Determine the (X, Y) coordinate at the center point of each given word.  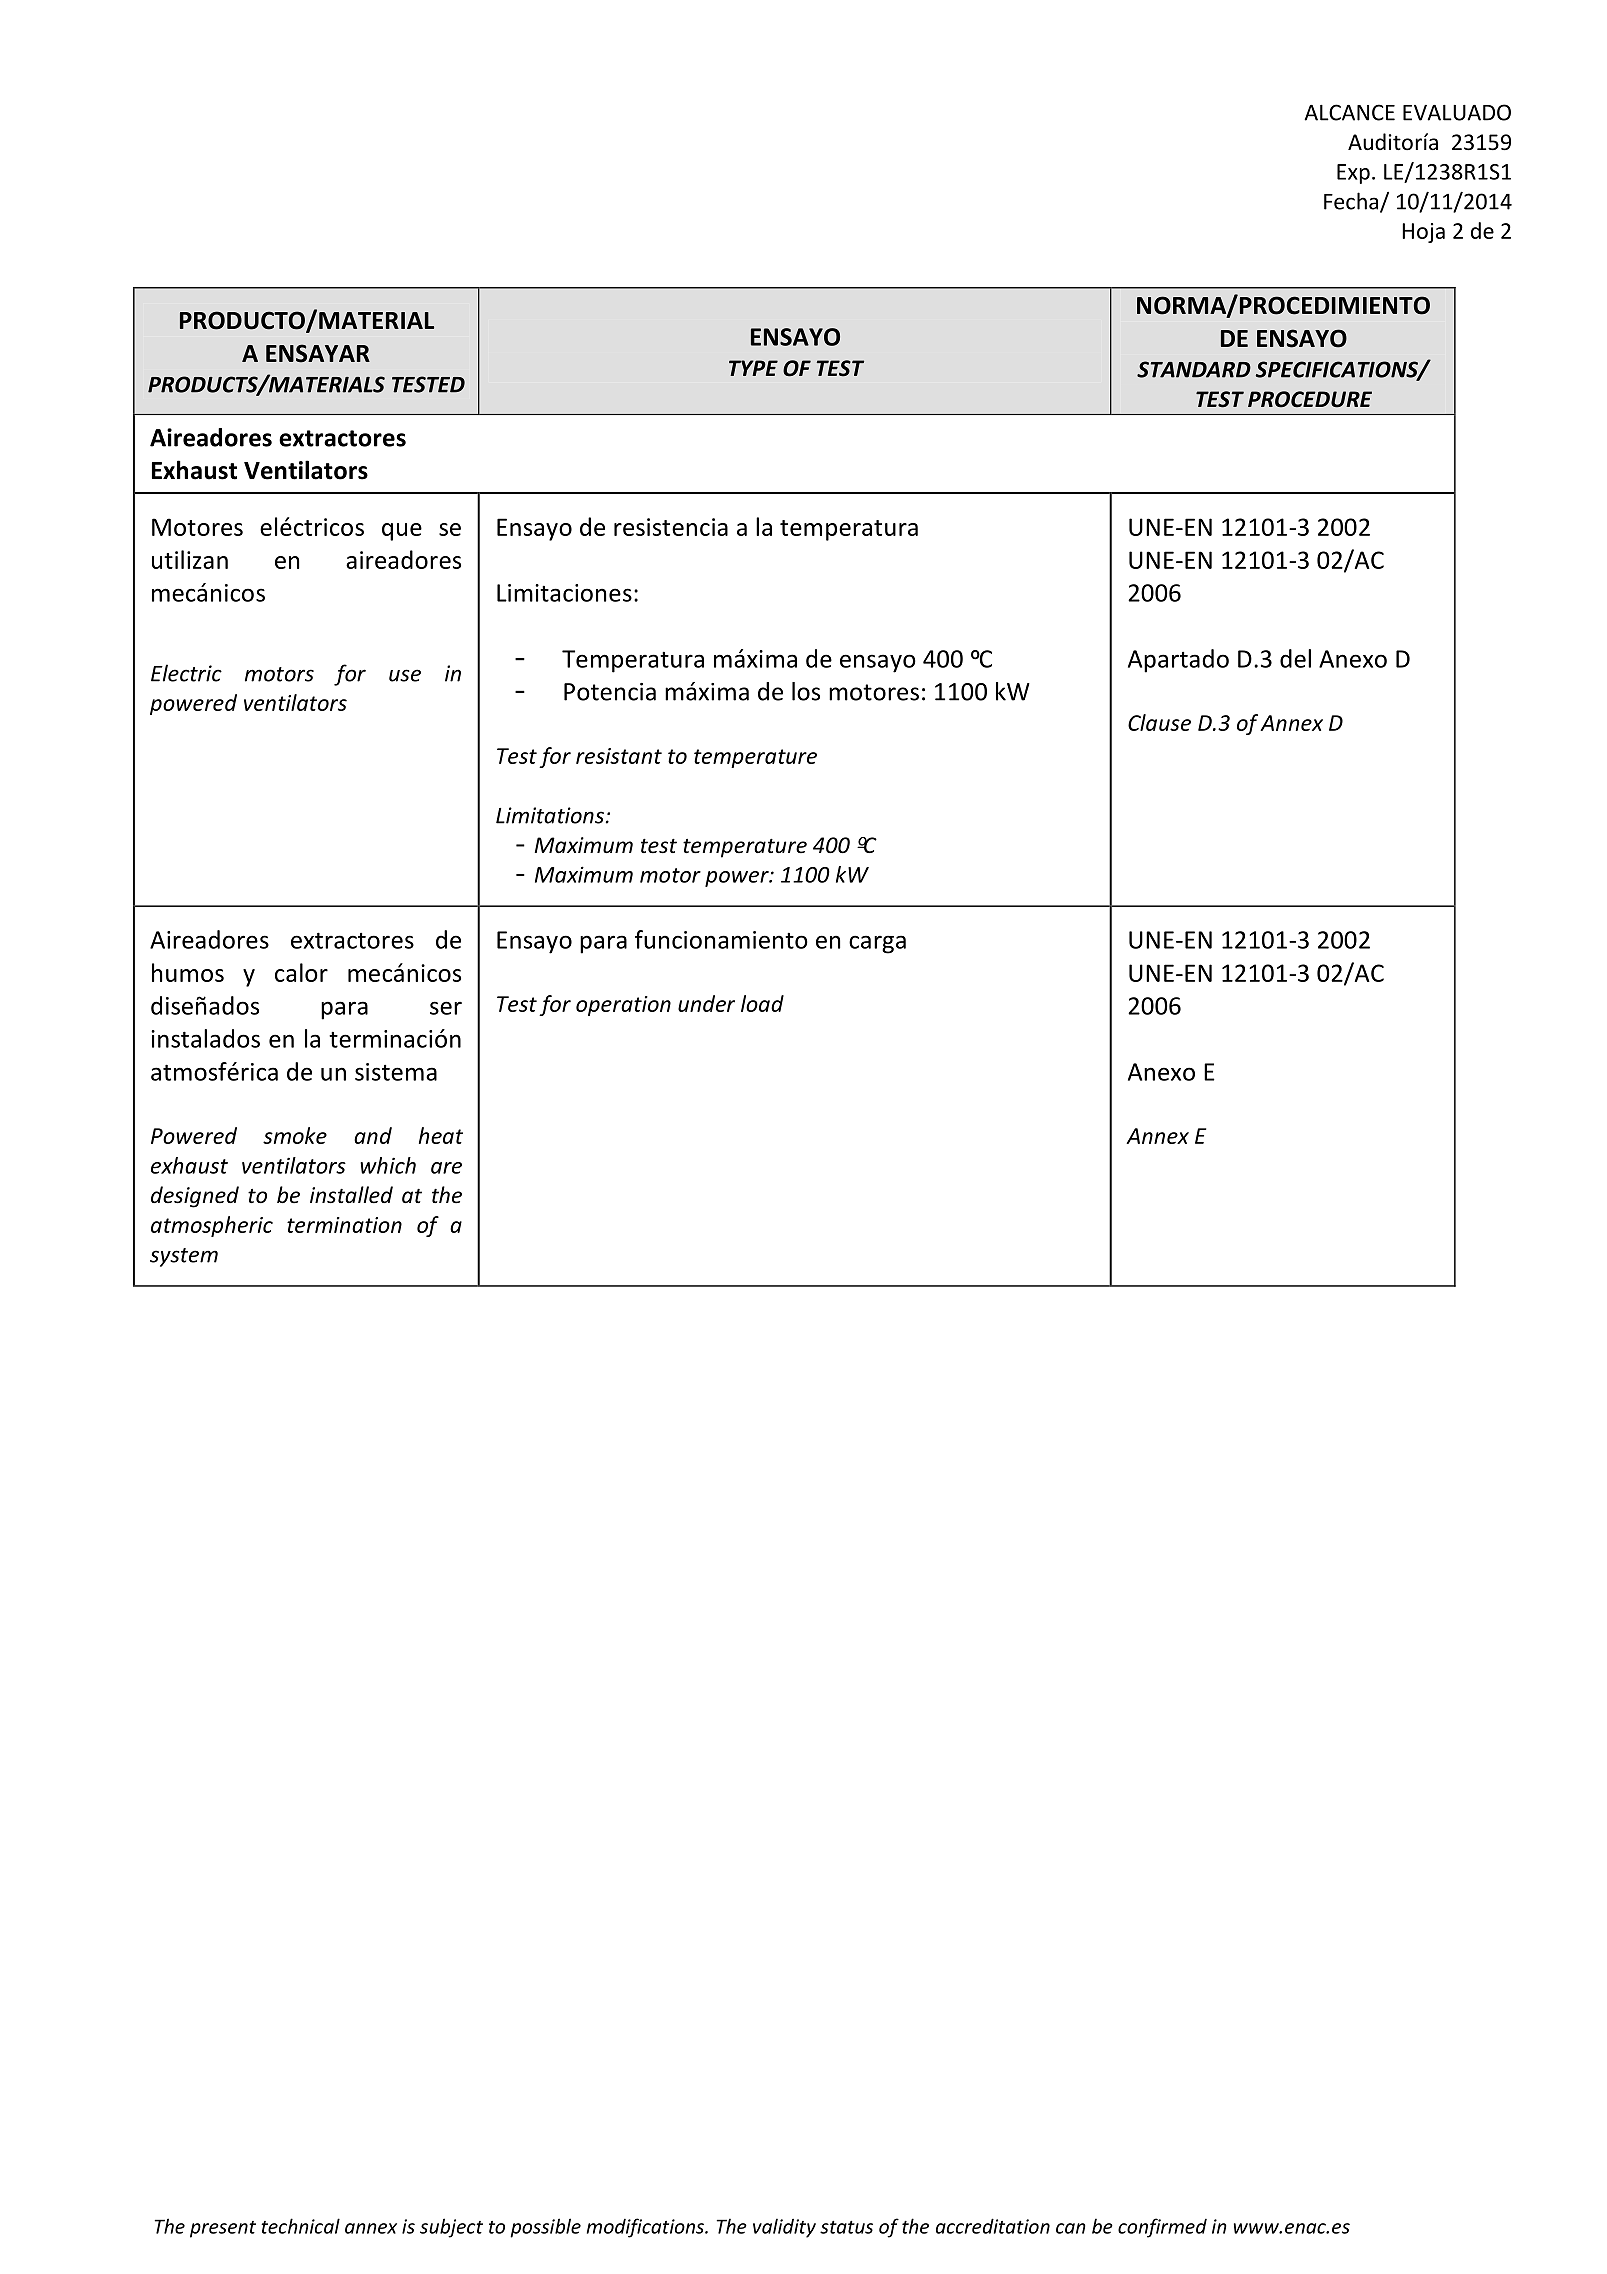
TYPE (753, 368)
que (402, 532)
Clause (1159, 722)
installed (351, 1195)
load (762, 1003)
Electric (186, 673)
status (846, 2227)
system (184, 1257)
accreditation (993, 2226)
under (706, 1003)
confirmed (1162, 2228)
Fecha (1352, 202)
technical (300, 2226)
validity (784, 2228)
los (806, 691)
